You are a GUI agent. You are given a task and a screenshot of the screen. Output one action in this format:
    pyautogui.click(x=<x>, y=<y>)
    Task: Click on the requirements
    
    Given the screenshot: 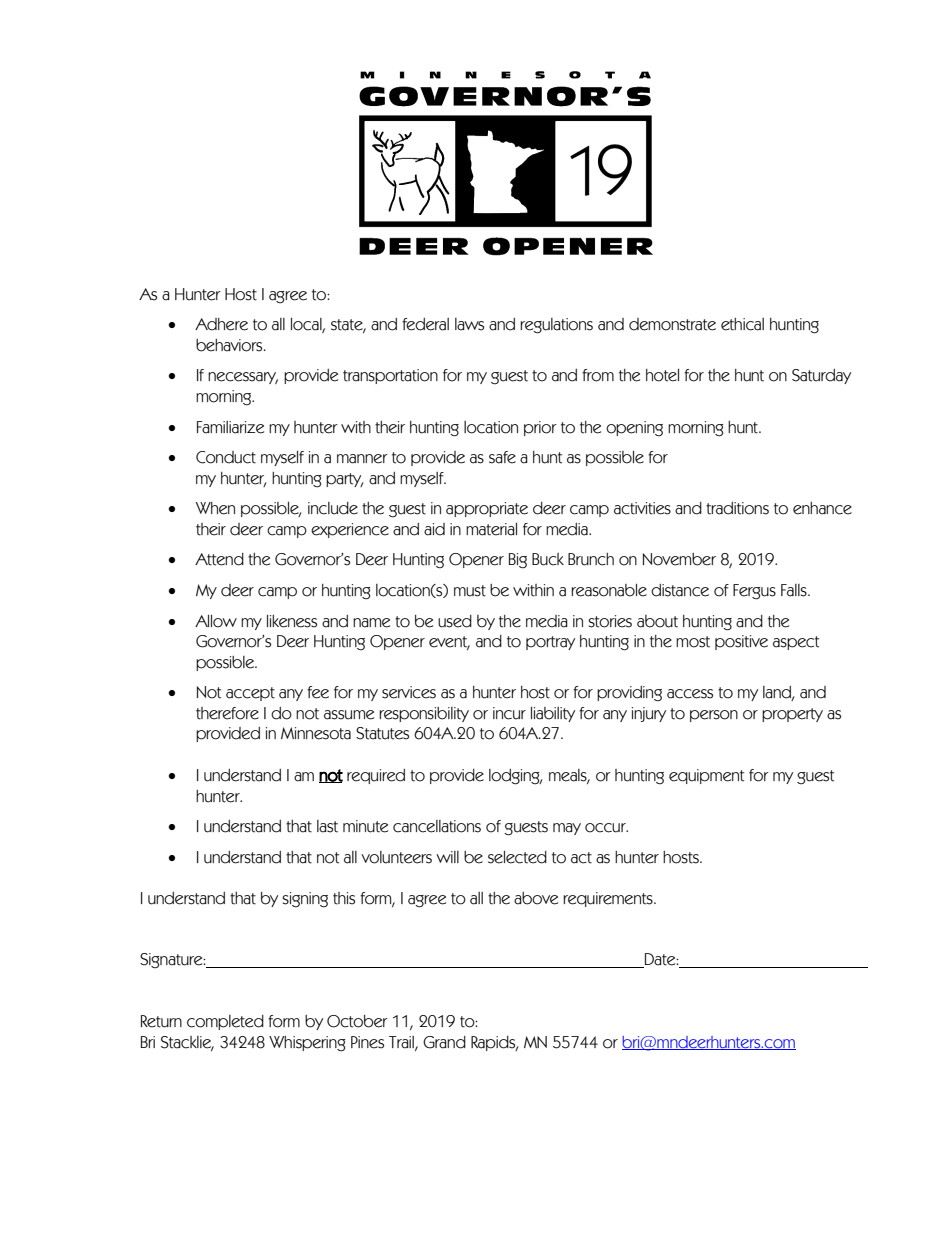 What is the action you would take?
    pyautogui.click(x=609, y=899)
